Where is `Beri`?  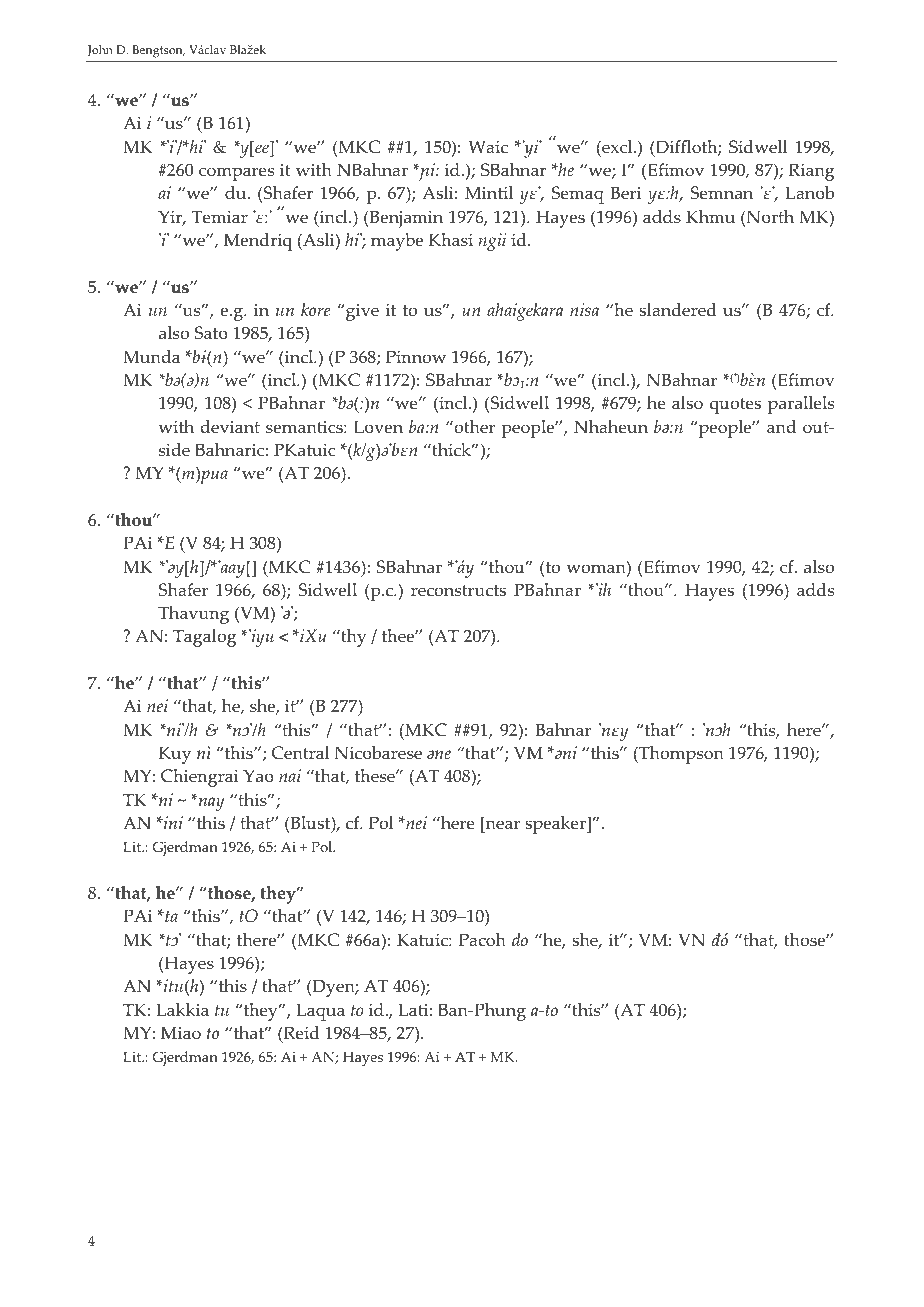 Beri is located at coordinates (625, 193).
